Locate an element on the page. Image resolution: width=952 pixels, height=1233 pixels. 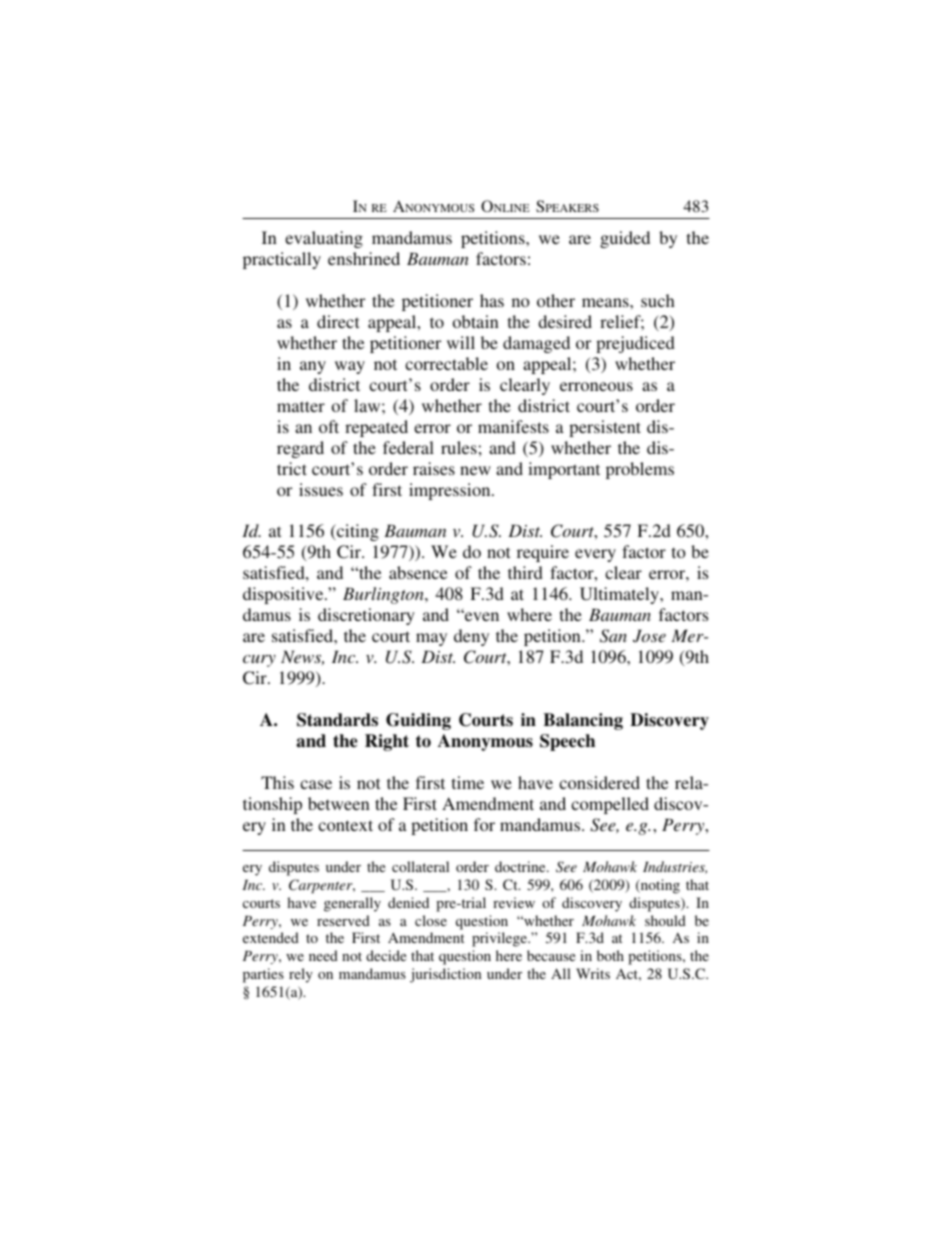
guided is located at coordinates (625, 239).
